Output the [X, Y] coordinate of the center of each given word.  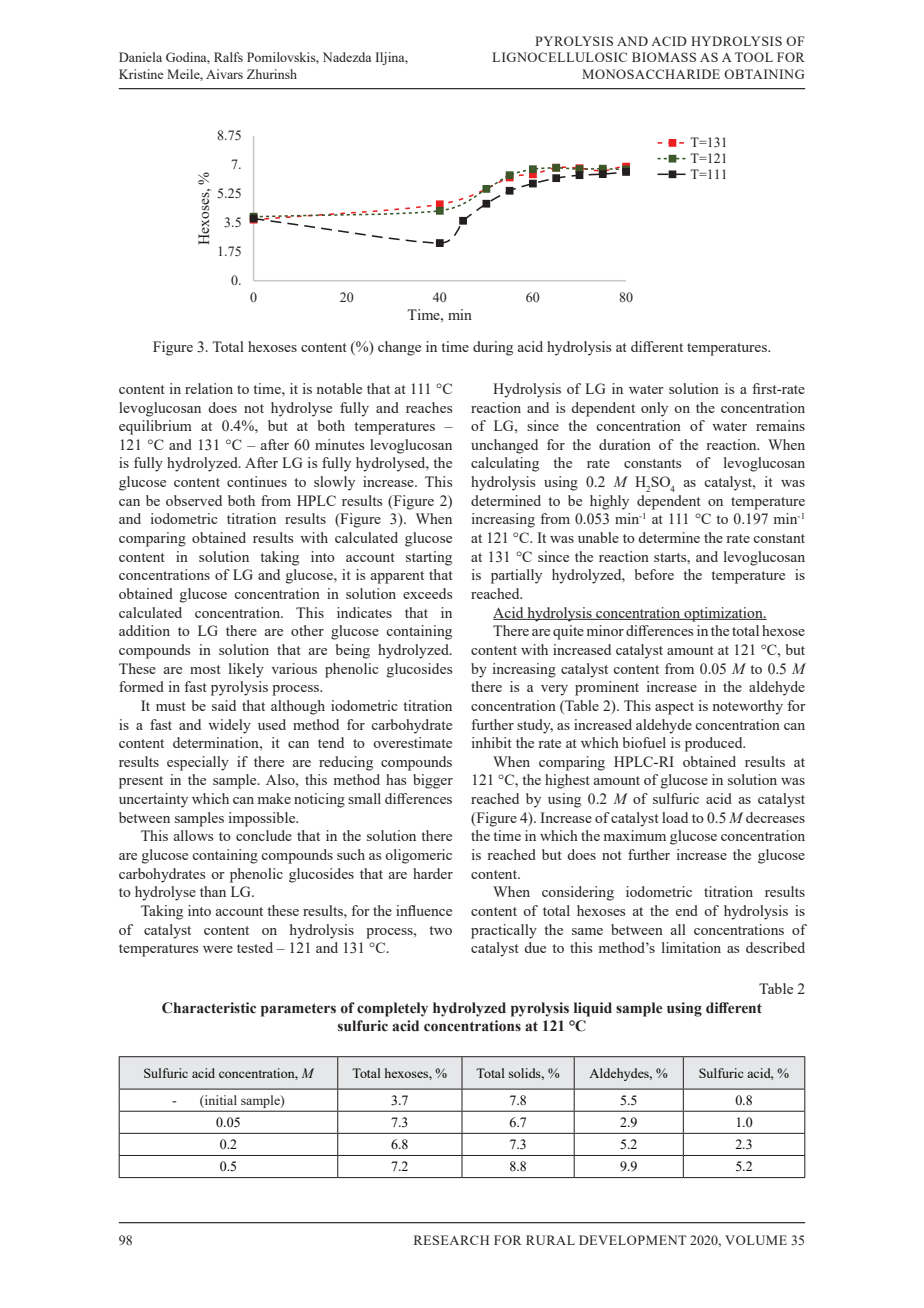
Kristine [141, 74]
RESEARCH [451, 1240]
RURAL [550, 1240]
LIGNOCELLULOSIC [559, 57]
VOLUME [756, 1240]
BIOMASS [664, 57]
